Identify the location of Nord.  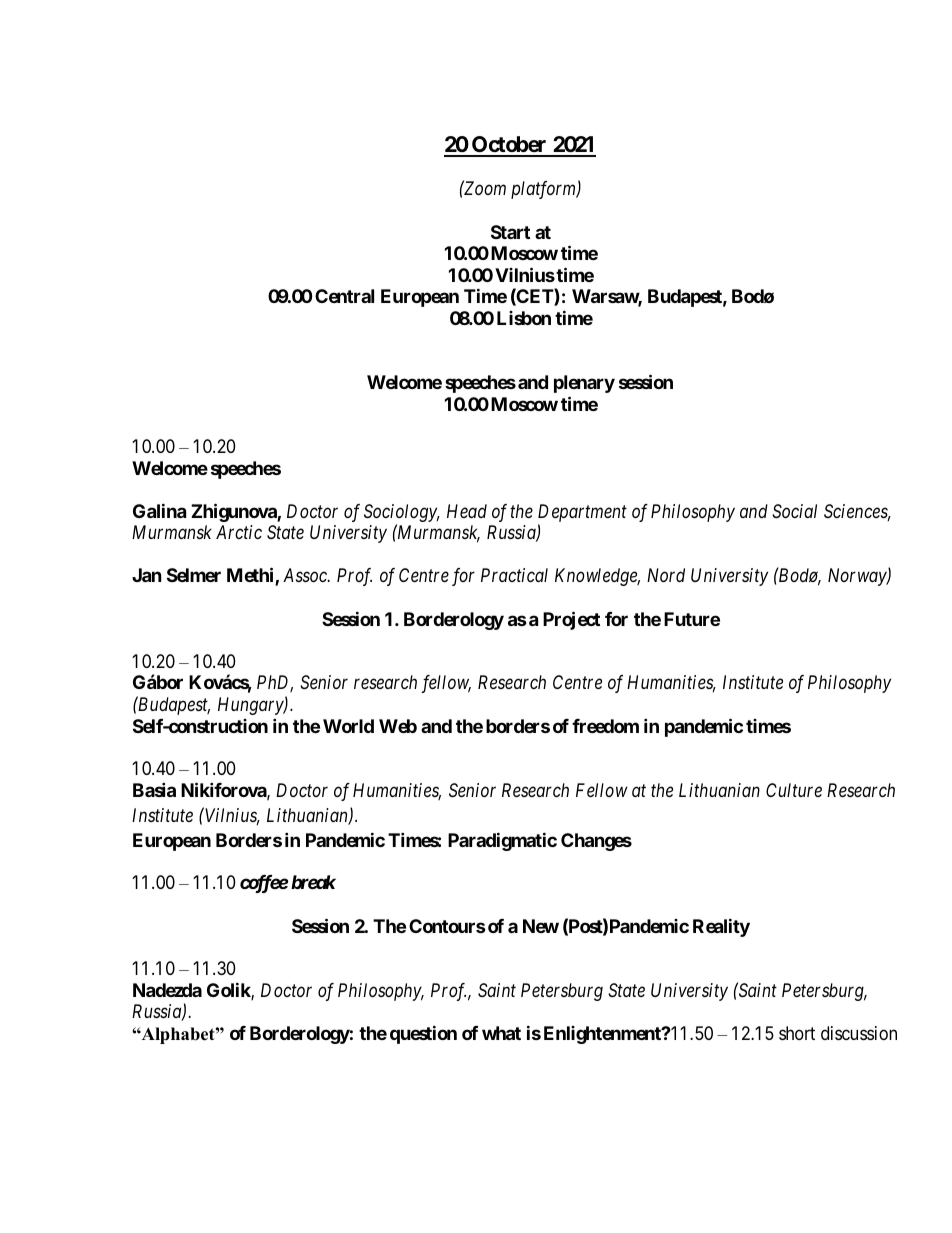
(666, 575).
